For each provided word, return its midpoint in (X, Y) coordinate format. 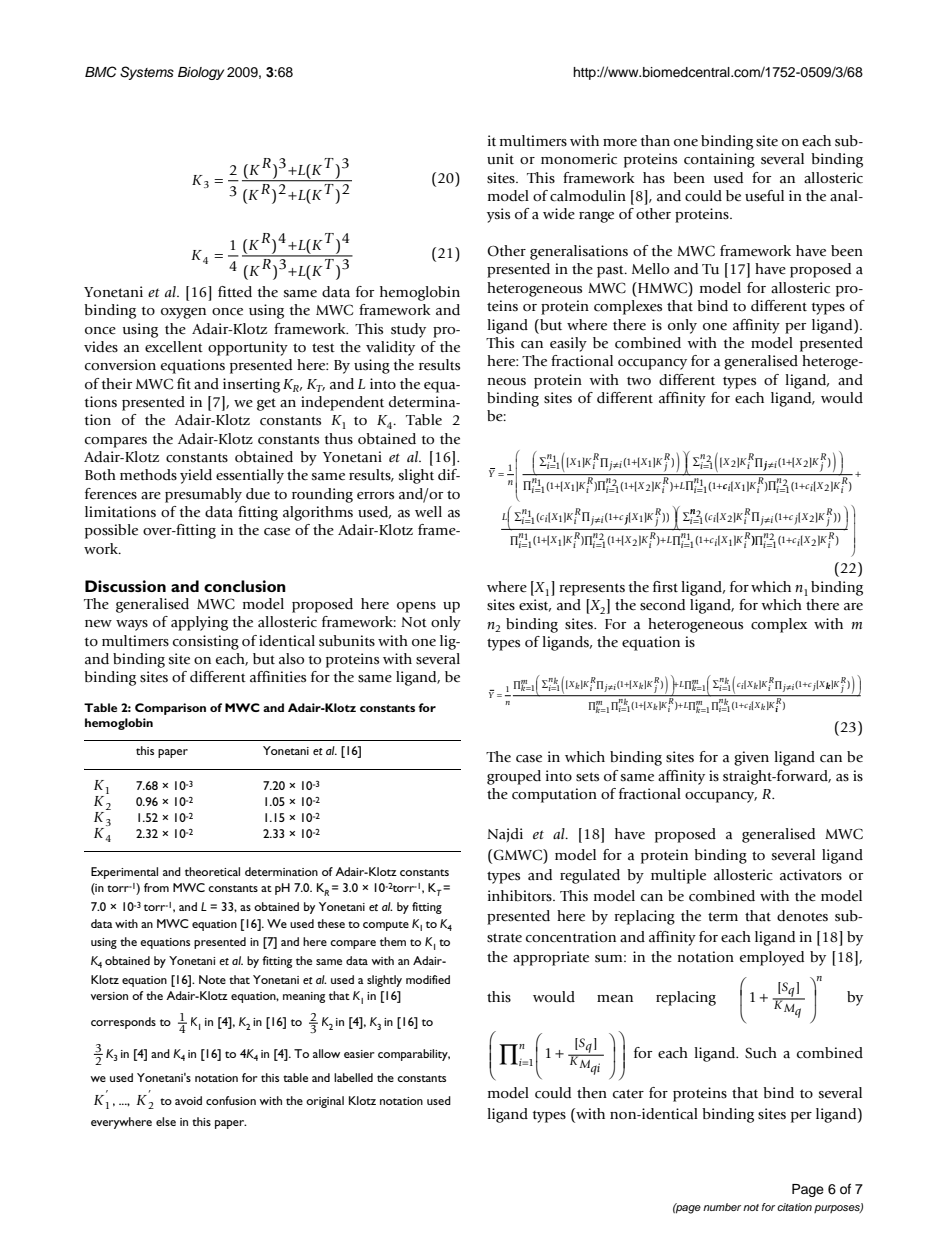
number (722, 1207)
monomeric (579, 158)
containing (719, 160)
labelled (353, 1077)
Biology (201, 73)
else (166, 1121)
